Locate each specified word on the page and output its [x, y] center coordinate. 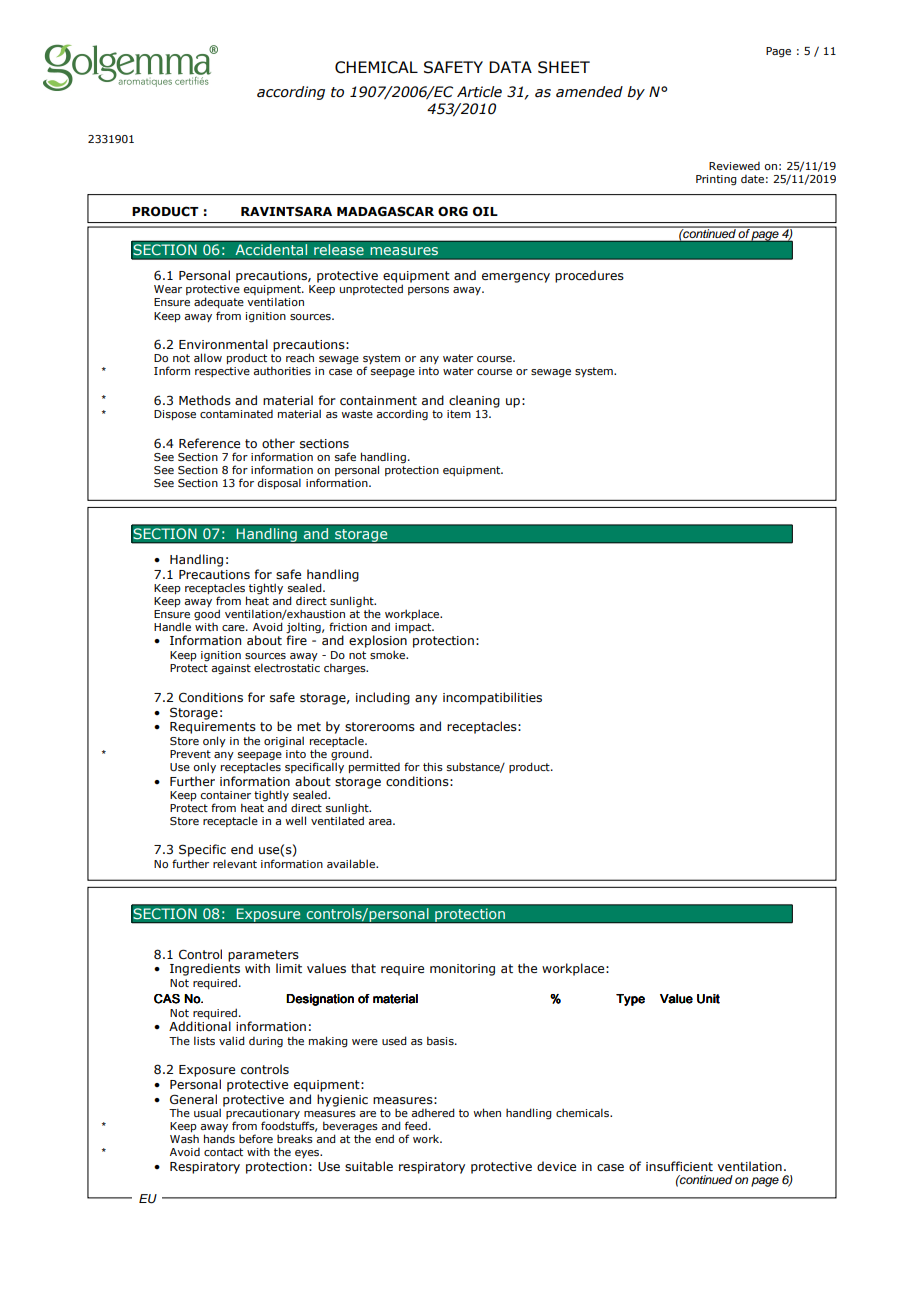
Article [479, 92]
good [207, 616]
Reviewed [734, 166]
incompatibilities [492, 698]
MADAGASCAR [385, 211]
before [256, 1138]
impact [414, 628]
